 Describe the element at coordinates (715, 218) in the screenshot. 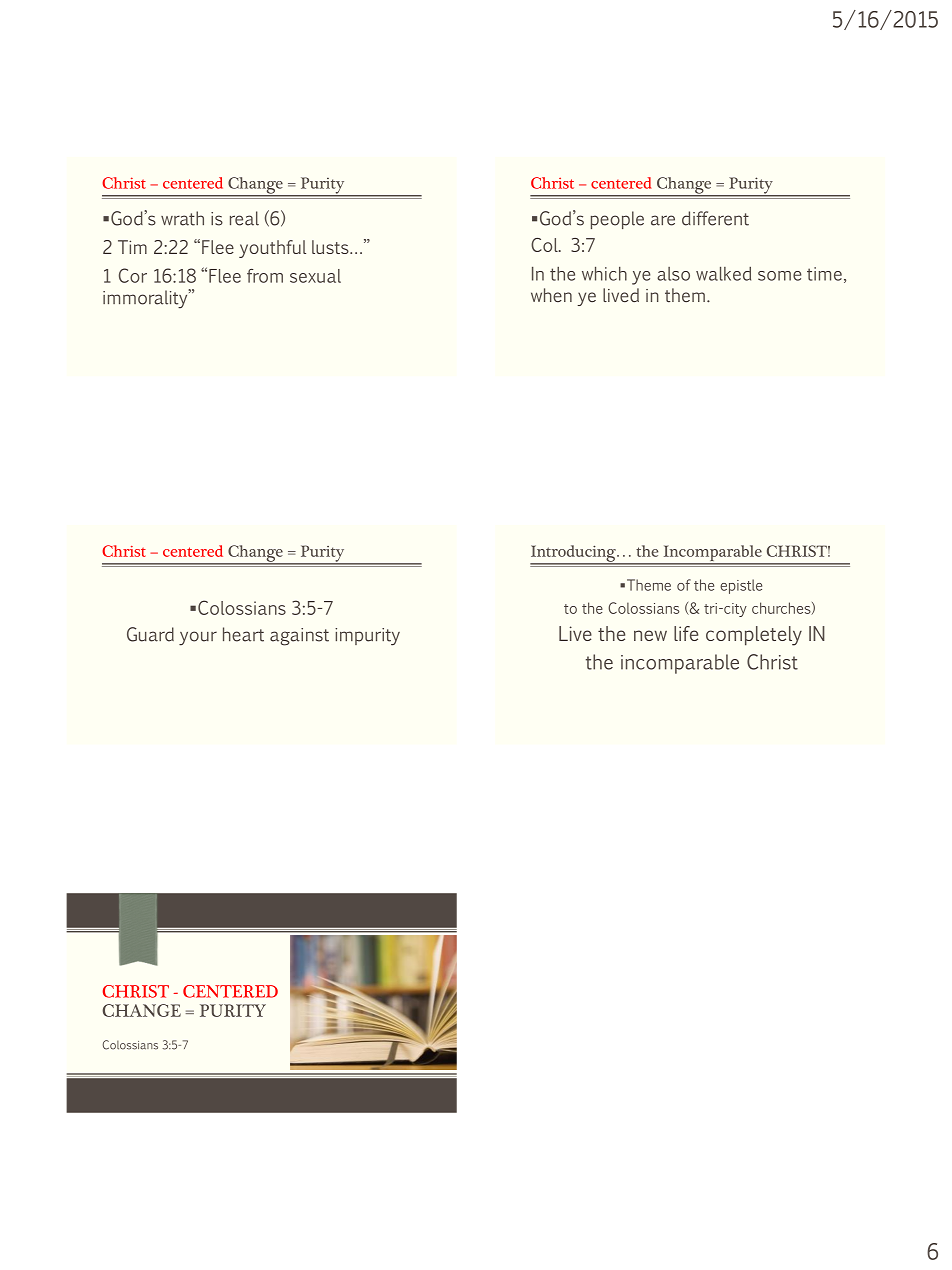

I see `different` at that location.
